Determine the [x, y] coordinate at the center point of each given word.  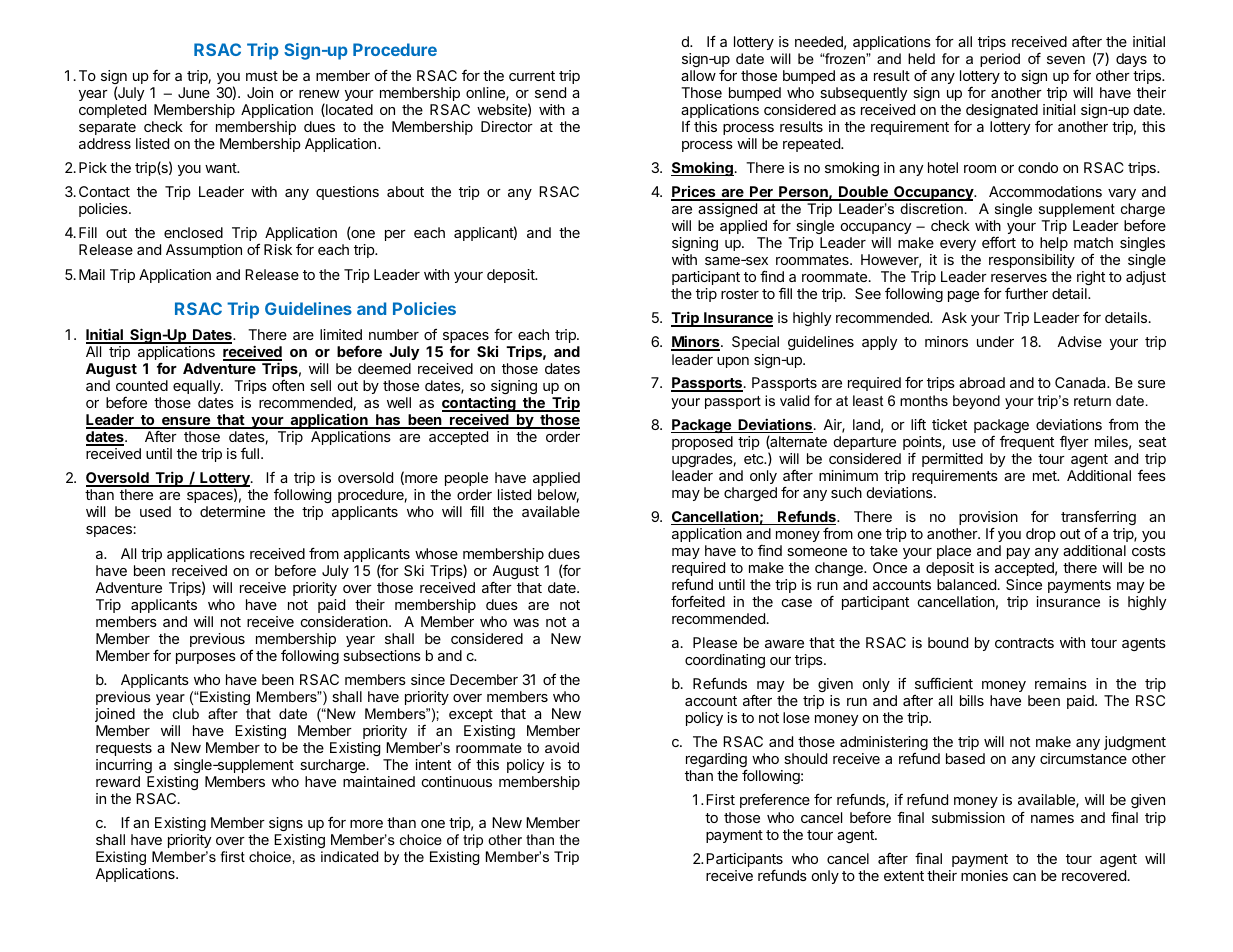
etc [755, 459]
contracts [1024, 643]
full [250, 453]
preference [775, 800]
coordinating [725, 661]
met [1046, 476]
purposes [206, 658]
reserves [1019, 278]
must [262, 76]
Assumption [204, 251]
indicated [349, 856]
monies [984, 875]
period [1000, 60]
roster [740, 294]
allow [698, 75]
